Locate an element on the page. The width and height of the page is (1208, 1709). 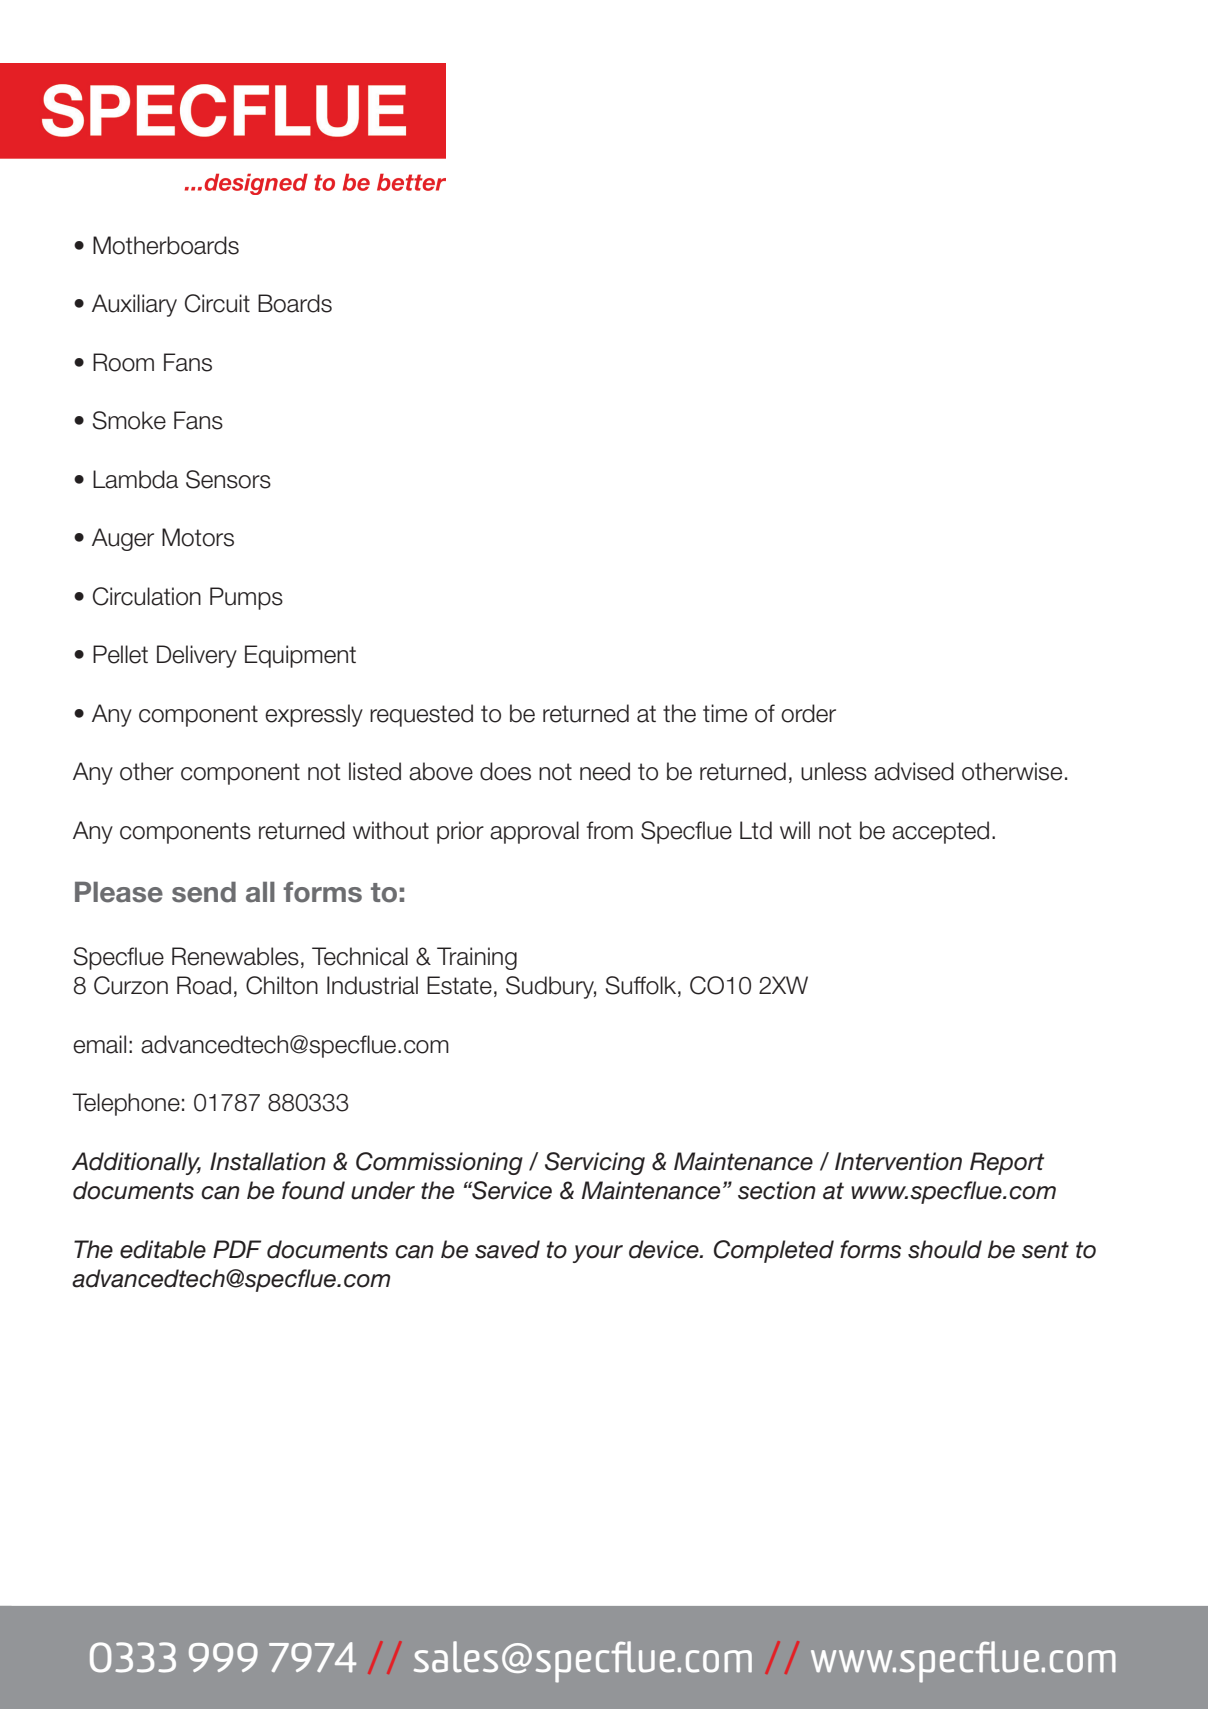
Pumps is located at coordinates (246, 598).
